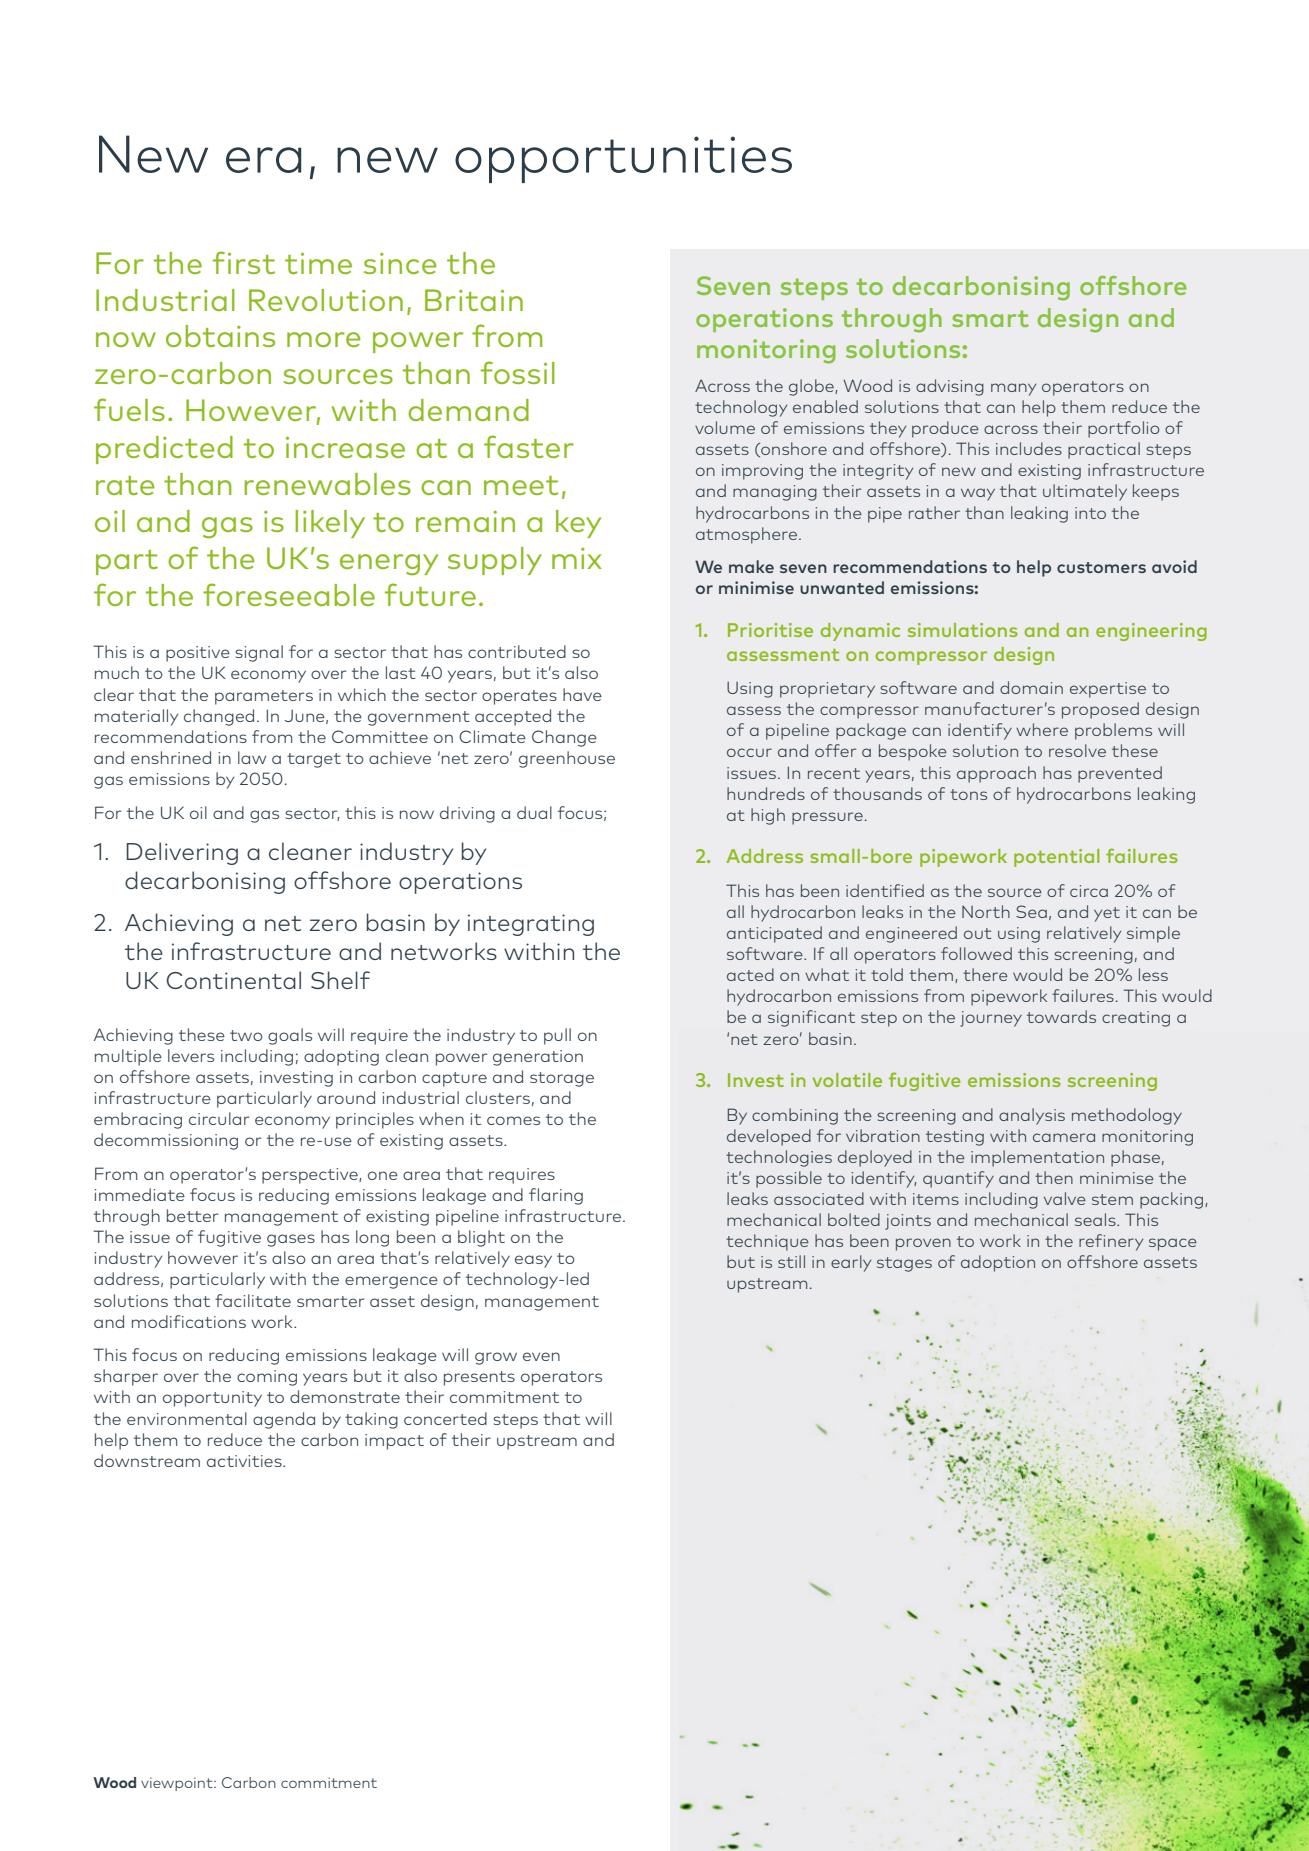  Describe the element at coordinates (244, 262) in the screenshot. I see `first` at that location.
